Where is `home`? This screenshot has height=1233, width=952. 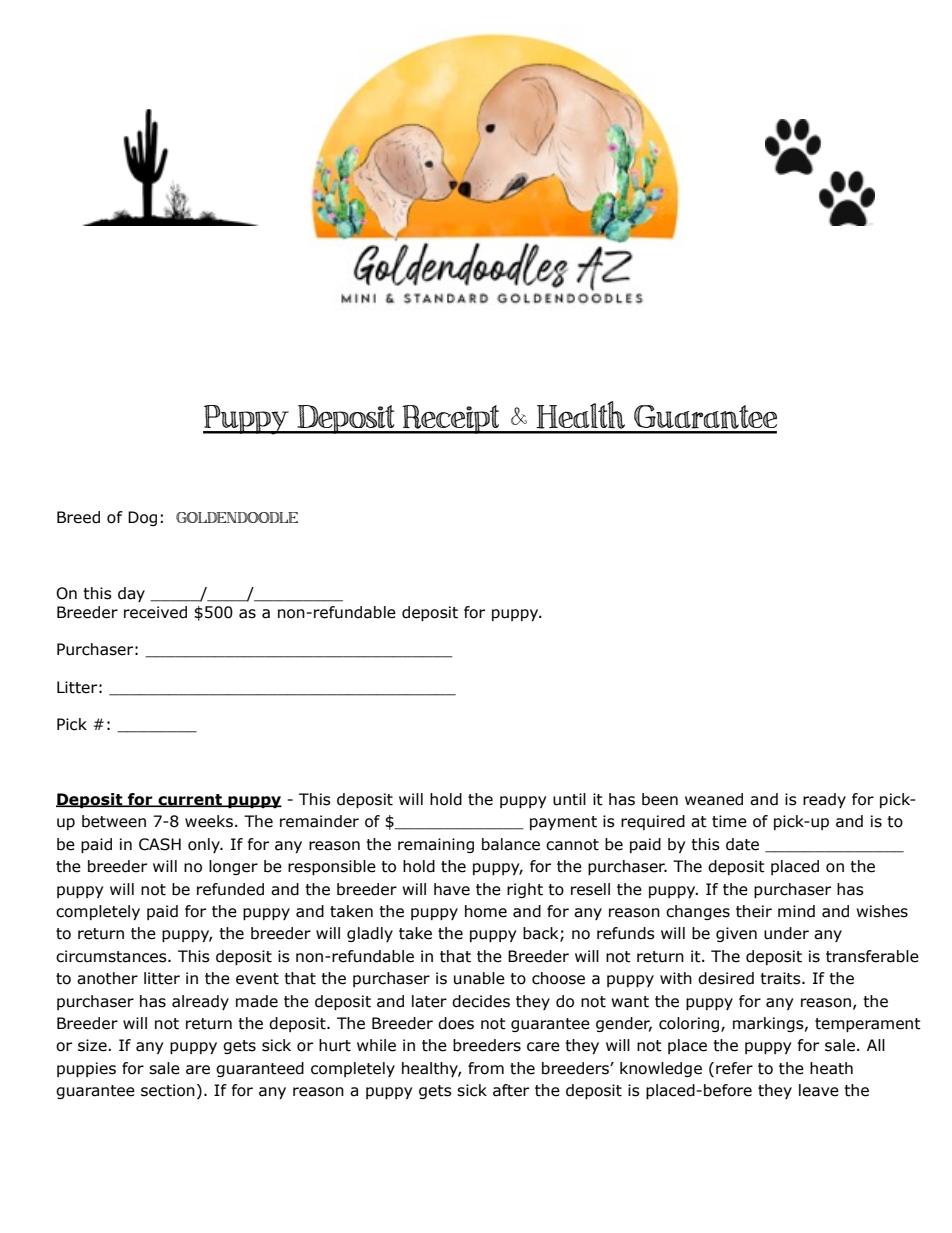
home is located at coordinates (486, 911).
